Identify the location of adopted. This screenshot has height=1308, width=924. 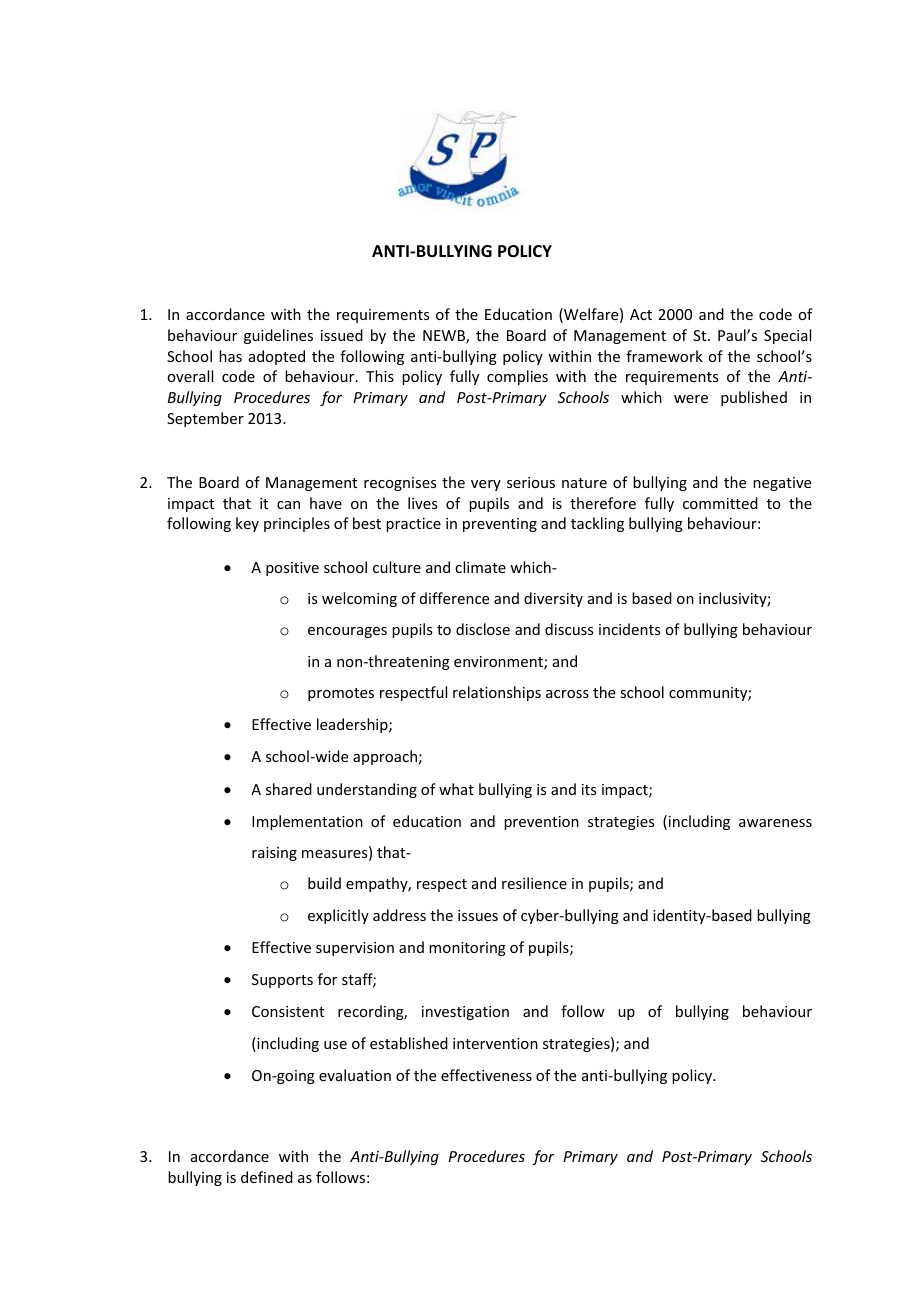
(277, 357).
